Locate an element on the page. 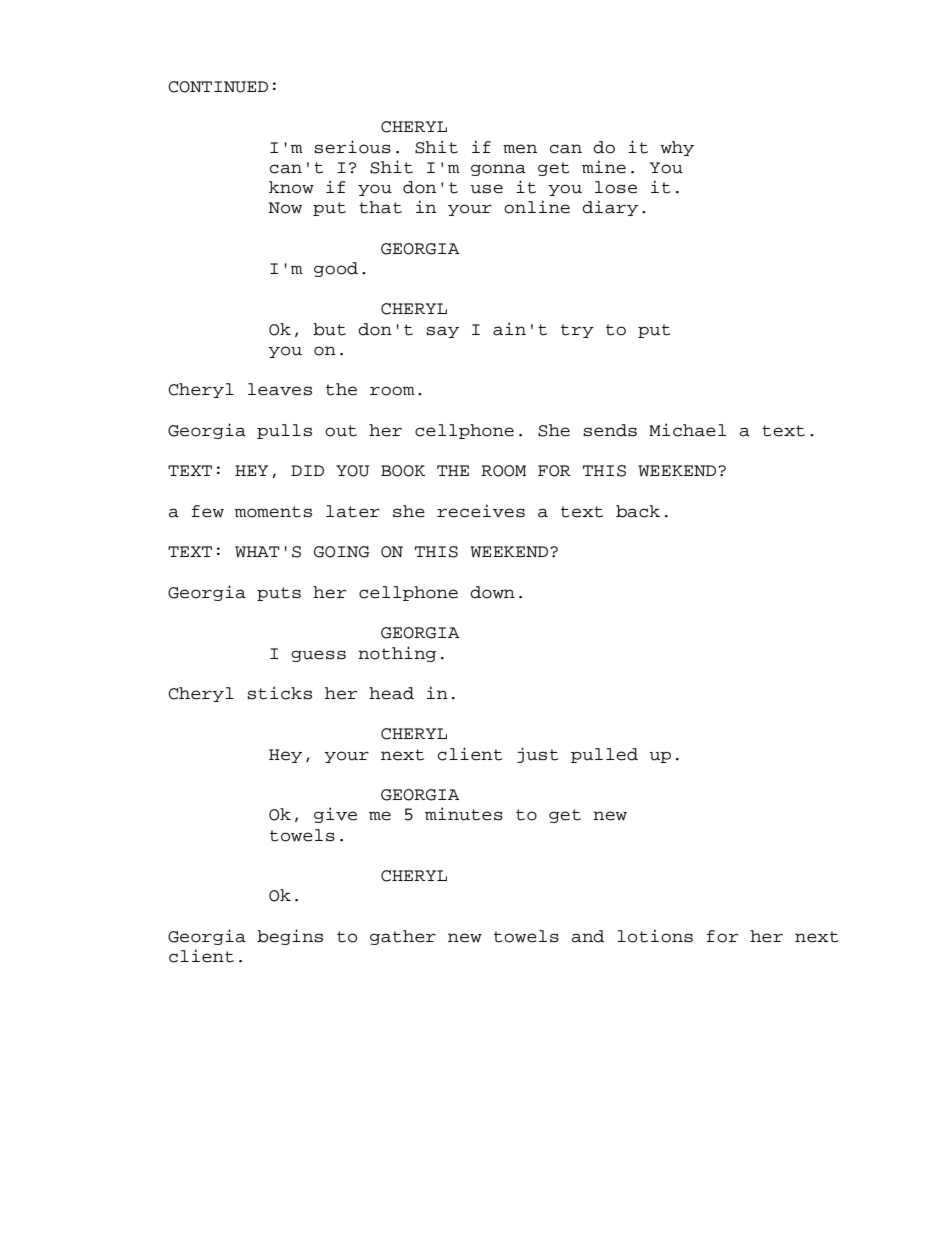 The image size is (952, 1233). head is located at coordinates (391, 693).
